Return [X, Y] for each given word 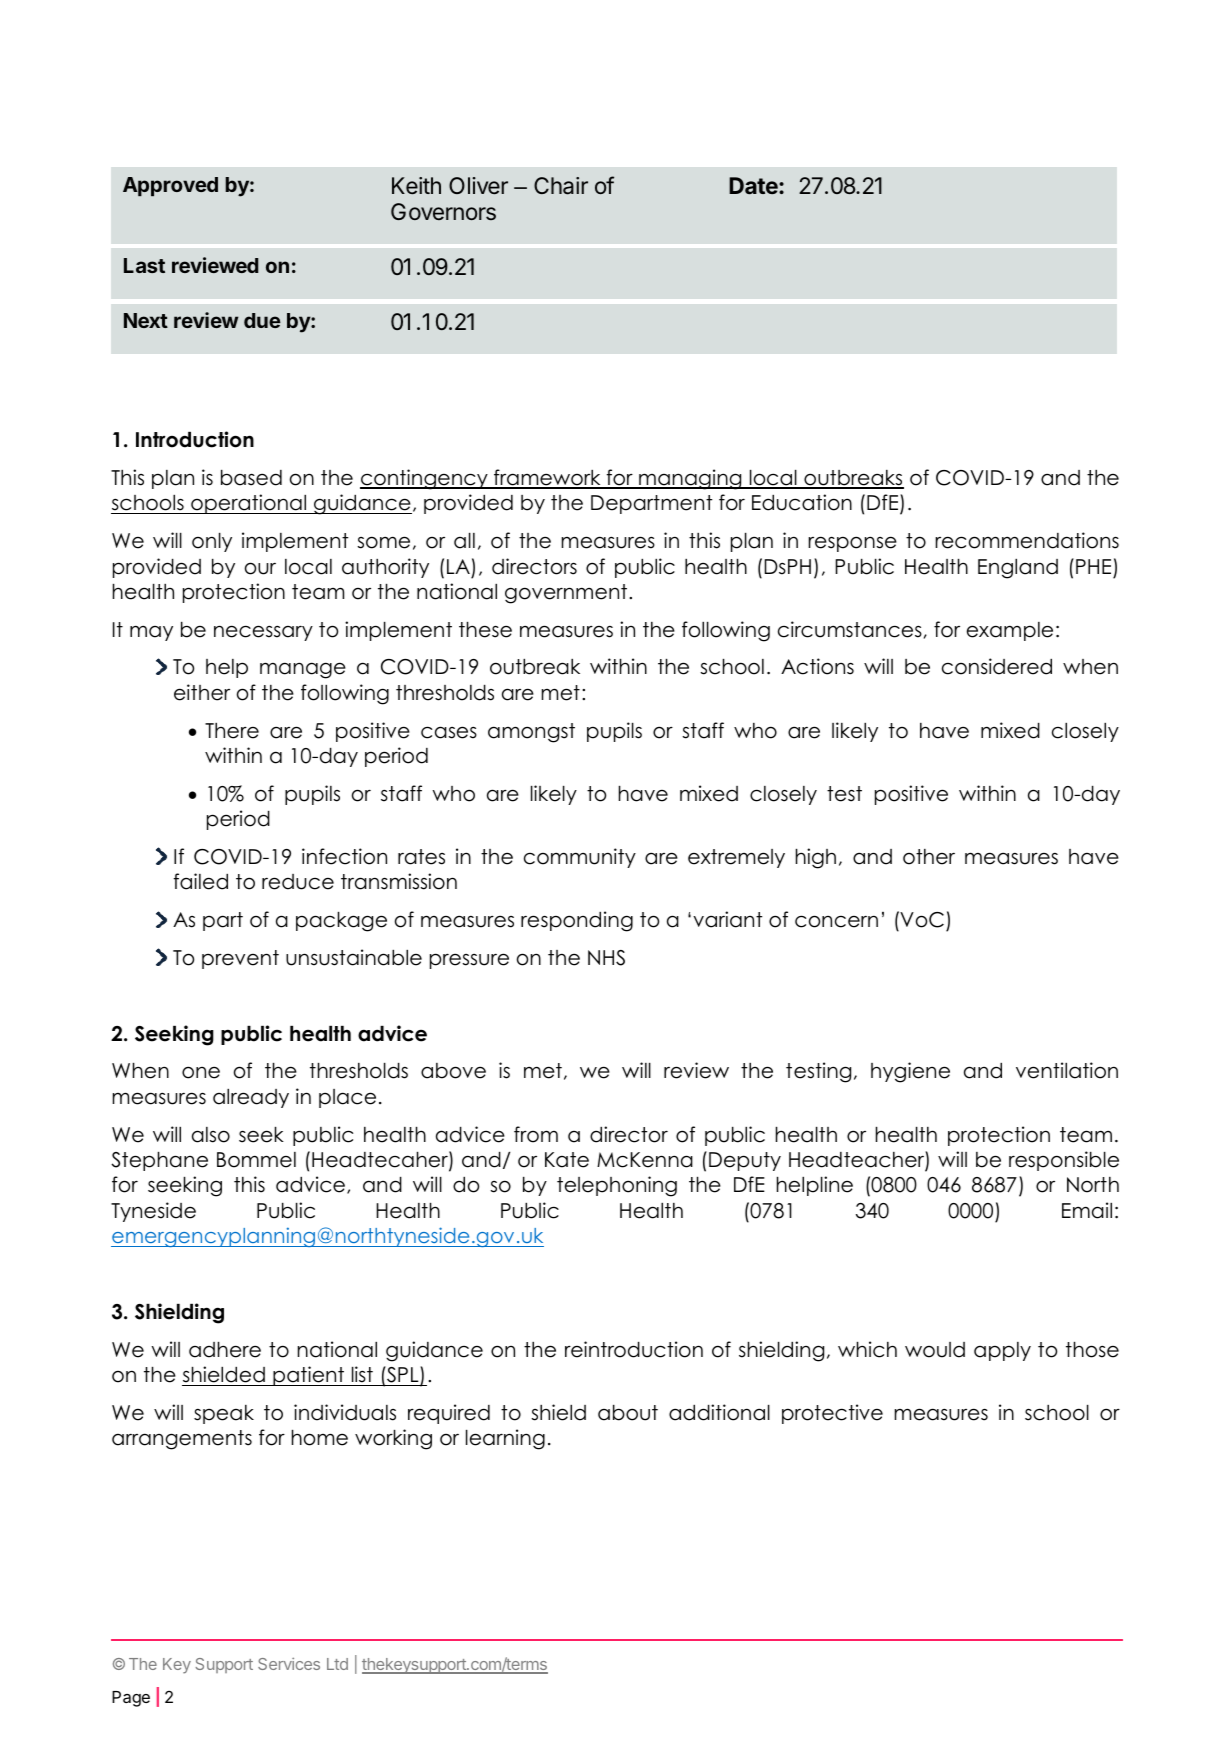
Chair [561, 186]
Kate [567, 1160]
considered [997, 666]
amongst [531, 733]
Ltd [337, 1664]
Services [289, 1663]
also [211, 1135]
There [232, 731]
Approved [170, 186]
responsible [1064, 1161]
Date [754, 186]
